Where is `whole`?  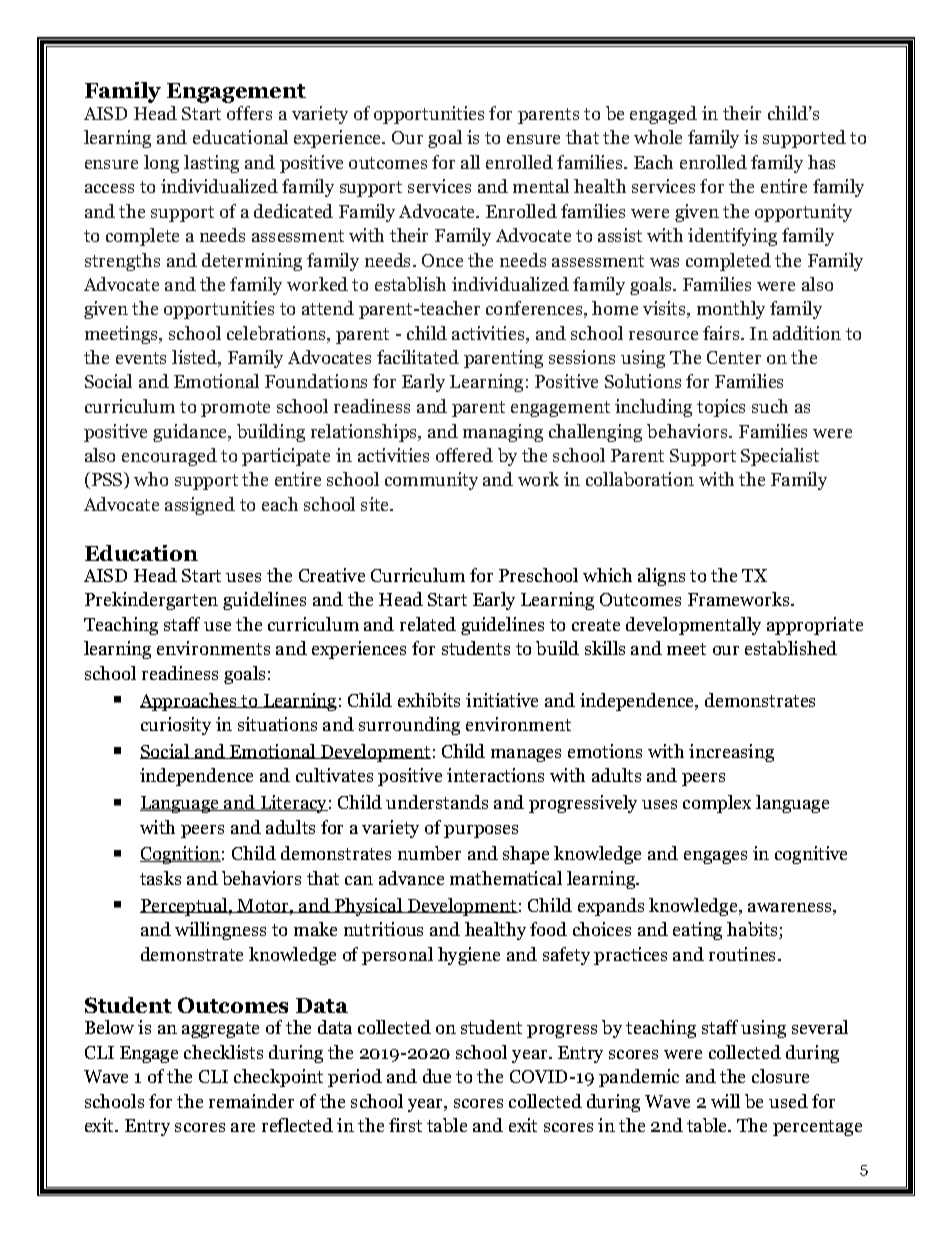 whole is located at coordinates (658, 137).
